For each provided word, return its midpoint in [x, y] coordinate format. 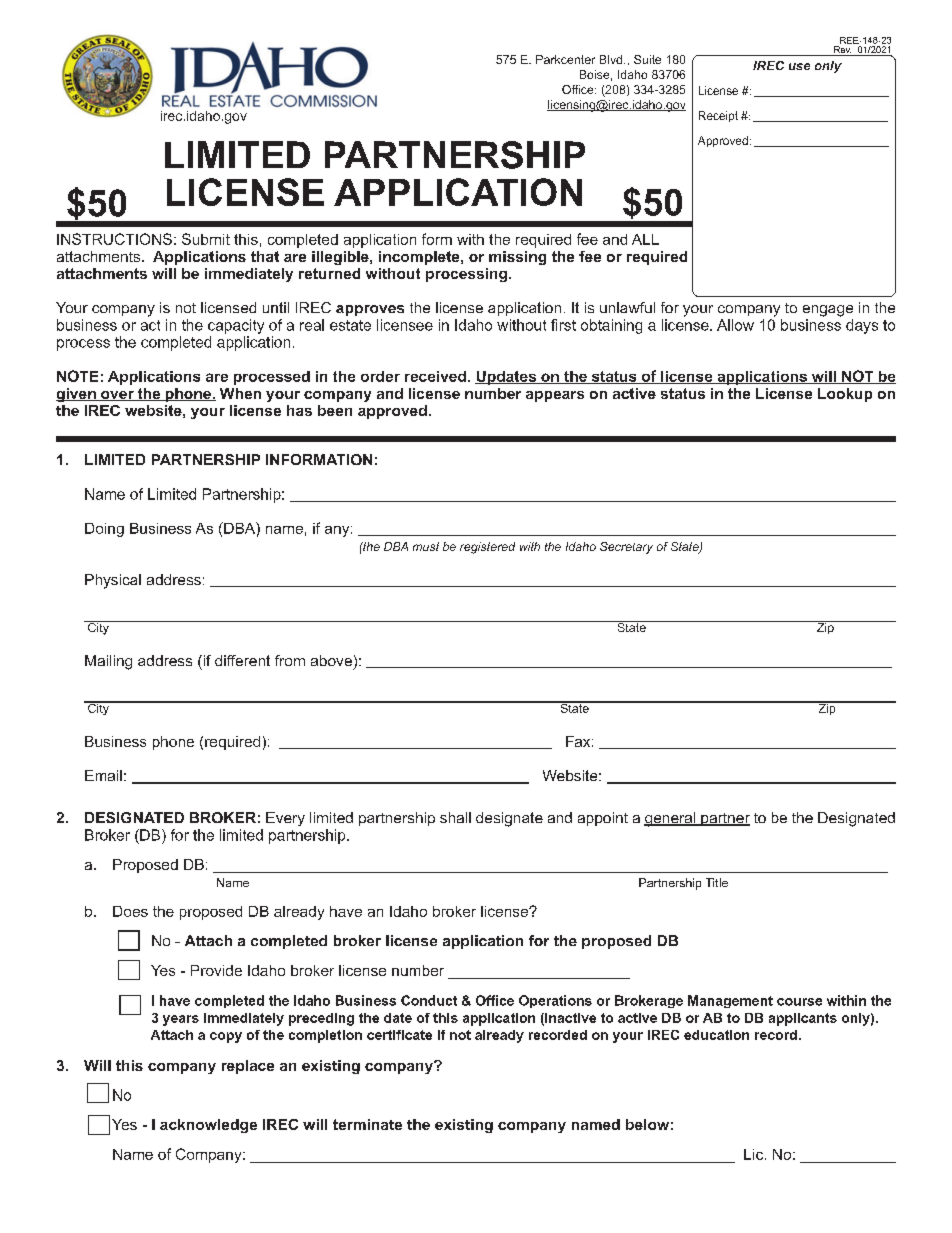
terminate [367, 1124]
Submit [206, 239]
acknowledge [208, 1126]
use [799, 66]
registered [487, 548]
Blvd [612, 59]
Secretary [626, 548]
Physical [113, 581]
